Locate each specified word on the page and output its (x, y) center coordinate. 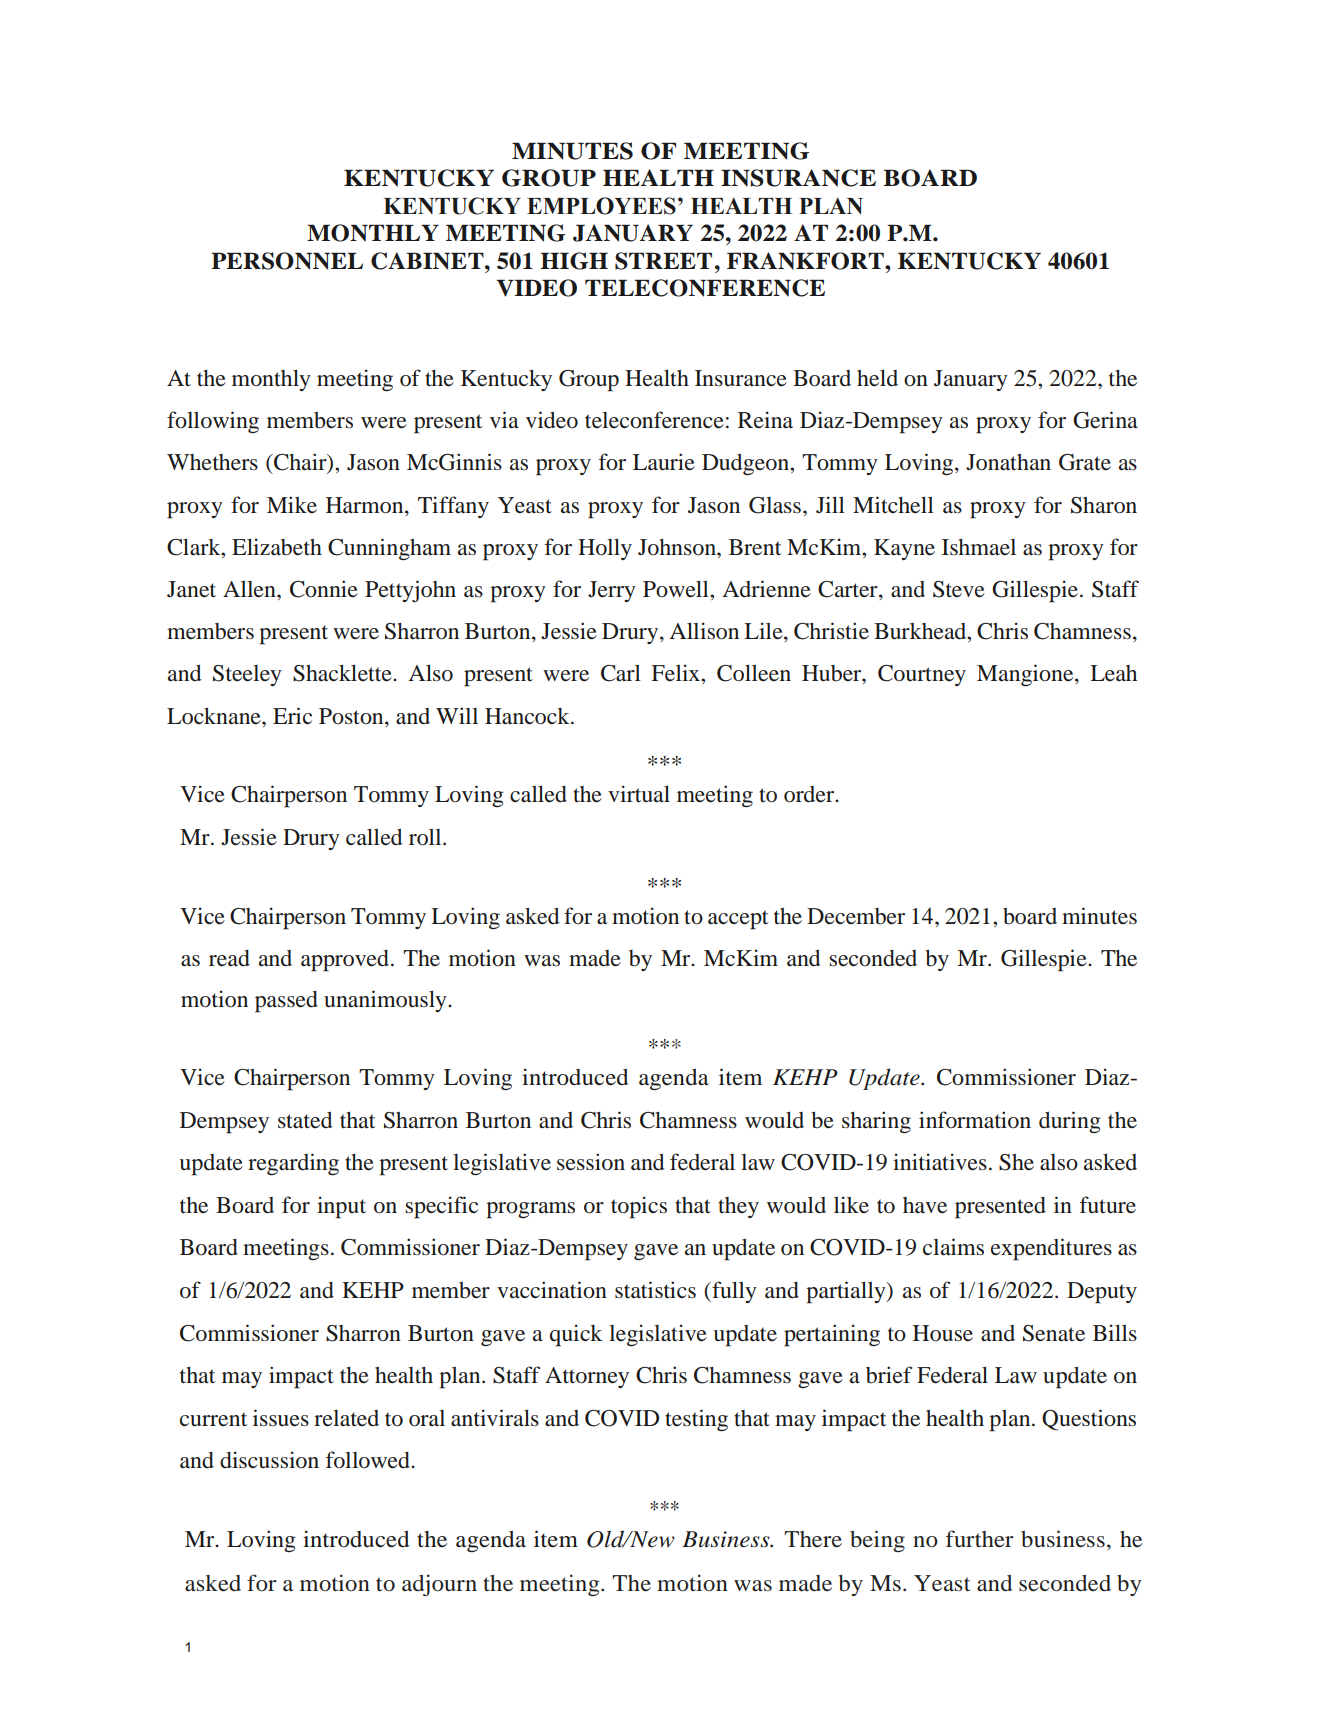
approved (345, 961)
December (856, 916)
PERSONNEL (287, 261)
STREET (663, 261)
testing (696, 1420)
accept (738, 920)
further (980, 1538)
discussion (269, 1460)
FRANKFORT (806, 261)
